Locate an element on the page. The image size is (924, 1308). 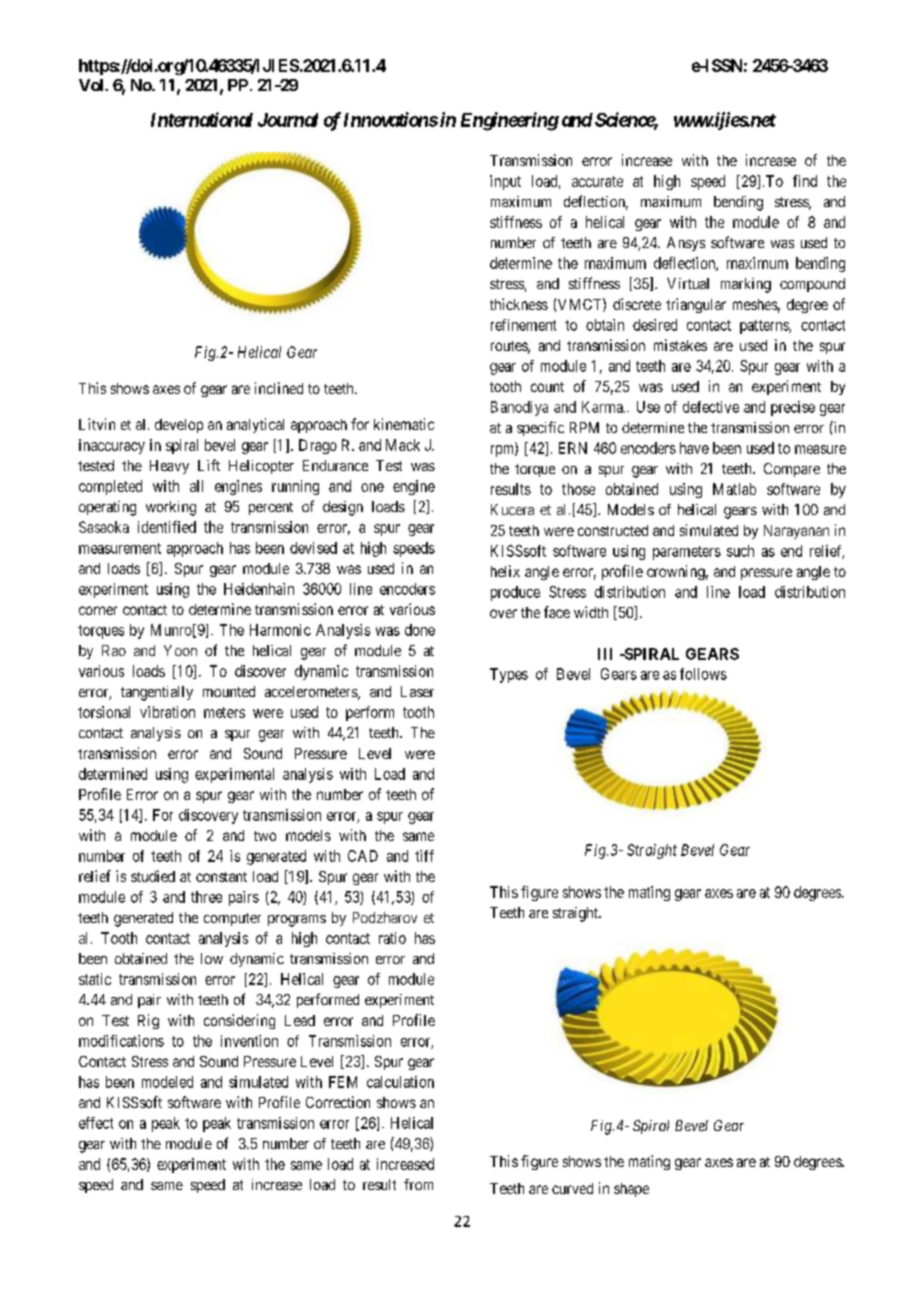
Heavy is located at coordinates (169, 467).
